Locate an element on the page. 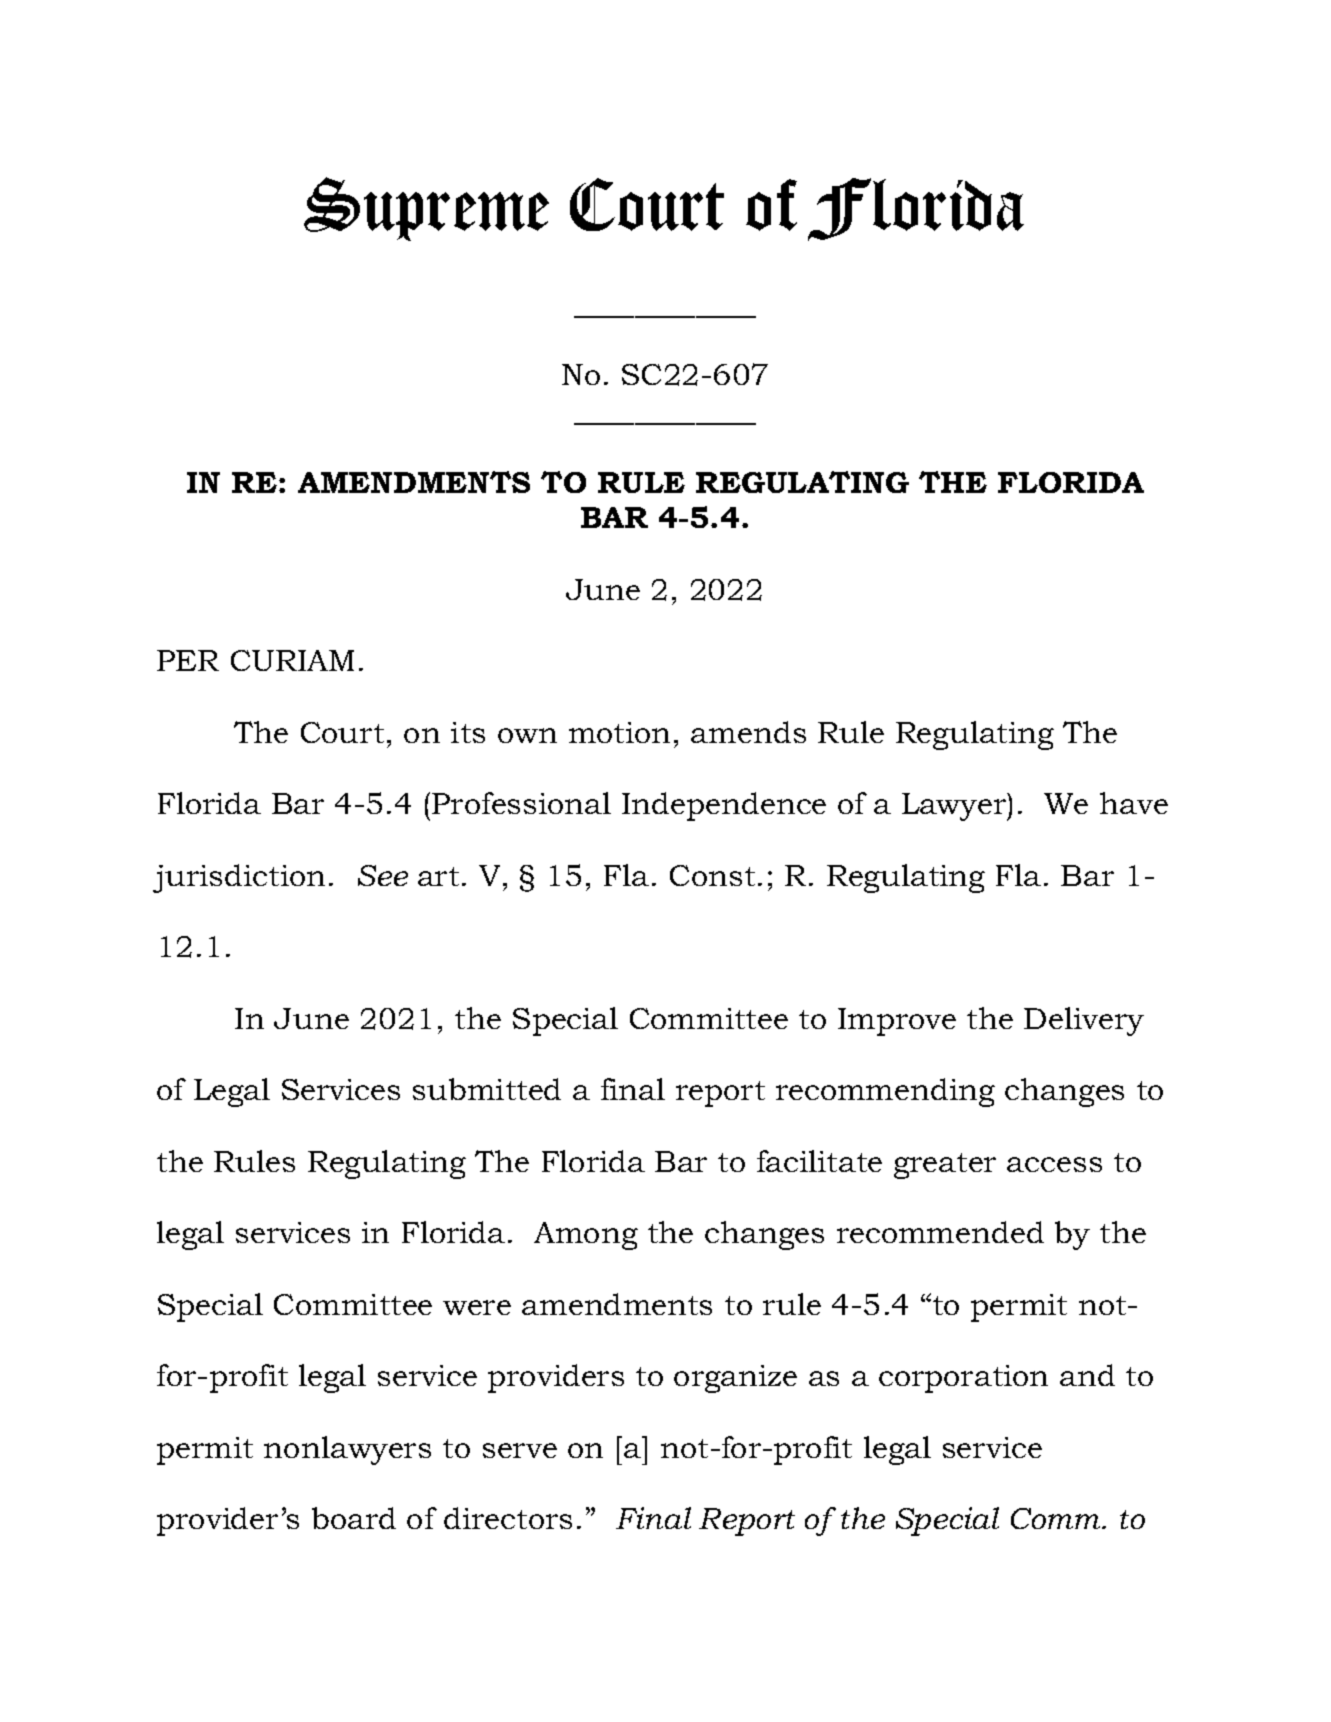 Image resolution: width=1331 pixels, height=1722 pixels. submitted is located at coordinates (487, 1089).
